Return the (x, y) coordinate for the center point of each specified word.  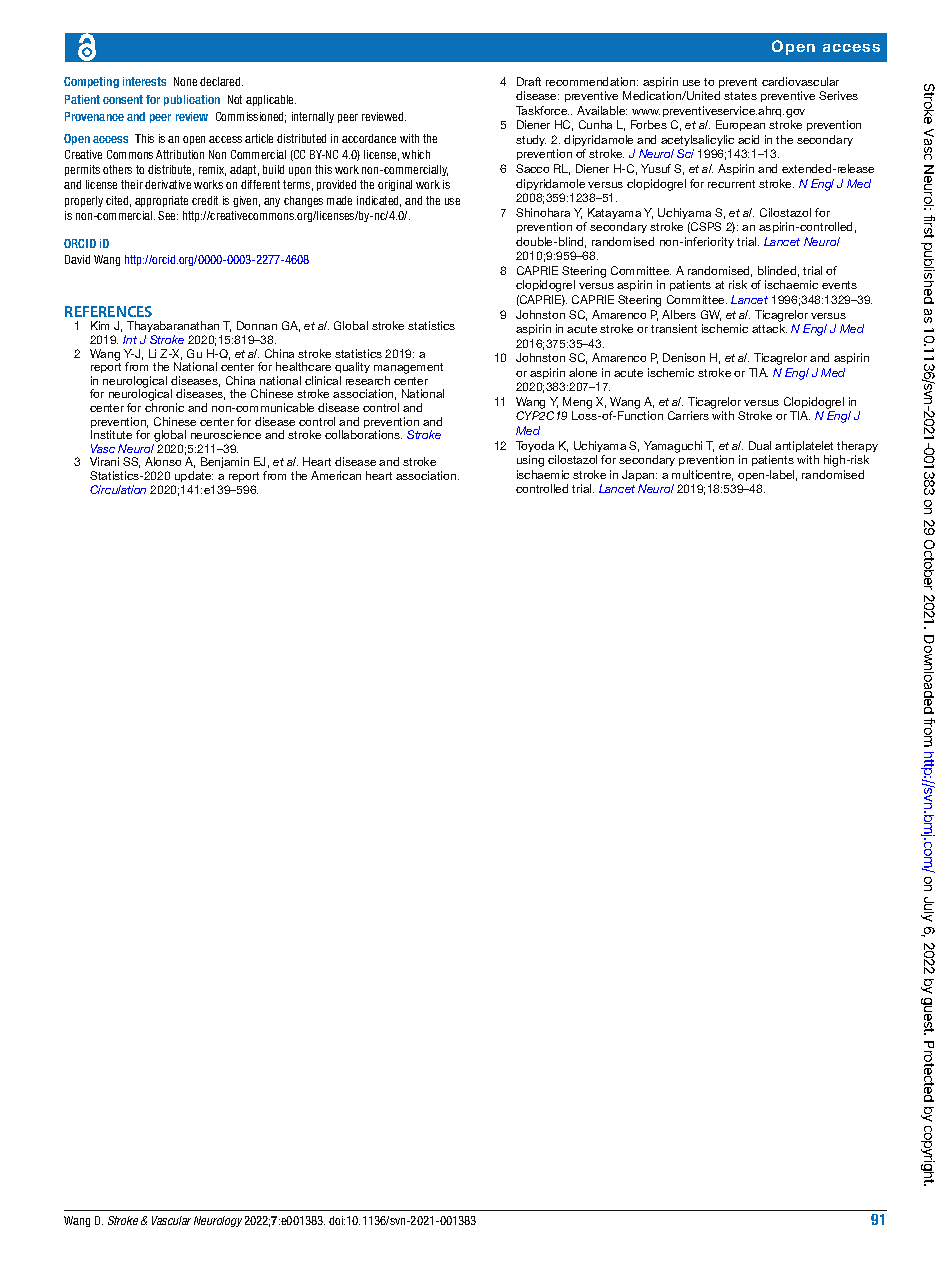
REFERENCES (108, 311)
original (395, 185)
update (194, 476)
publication (192, 100)
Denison (684, 357)
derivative (168, 184)
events (839, 285)
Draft (529, 81)
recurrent (731, 184)
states (740, 96)
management (408, 370)
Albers (679, 314)
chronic (164, 407)
